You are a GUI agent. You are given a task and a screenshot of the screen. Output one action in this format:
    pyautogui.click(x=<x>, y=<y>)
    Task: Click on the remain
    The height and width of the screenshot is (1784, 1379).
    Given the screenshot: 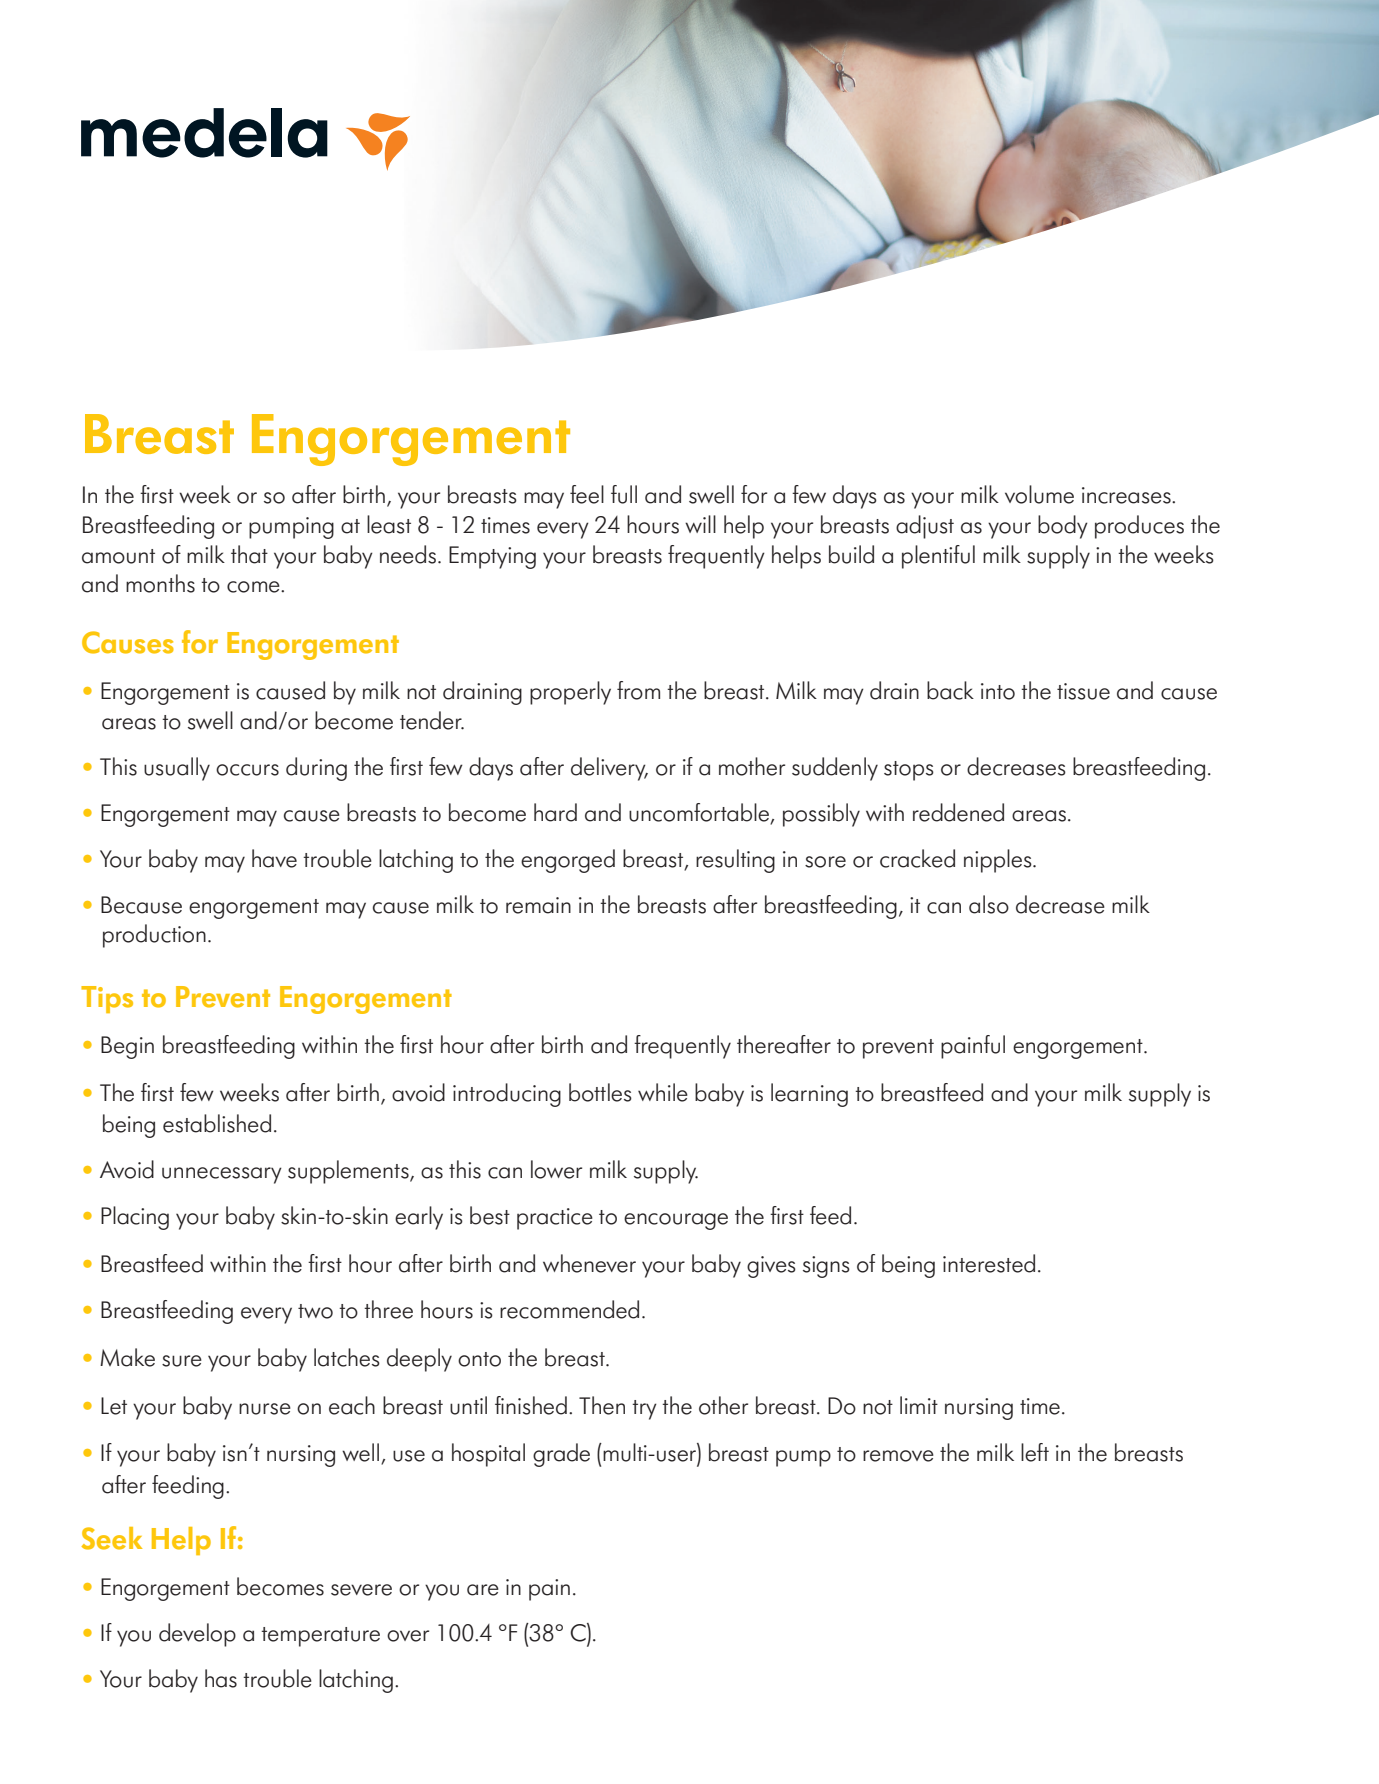 What is the action you would take?
    pyautogui.click(x=538, y=905)
